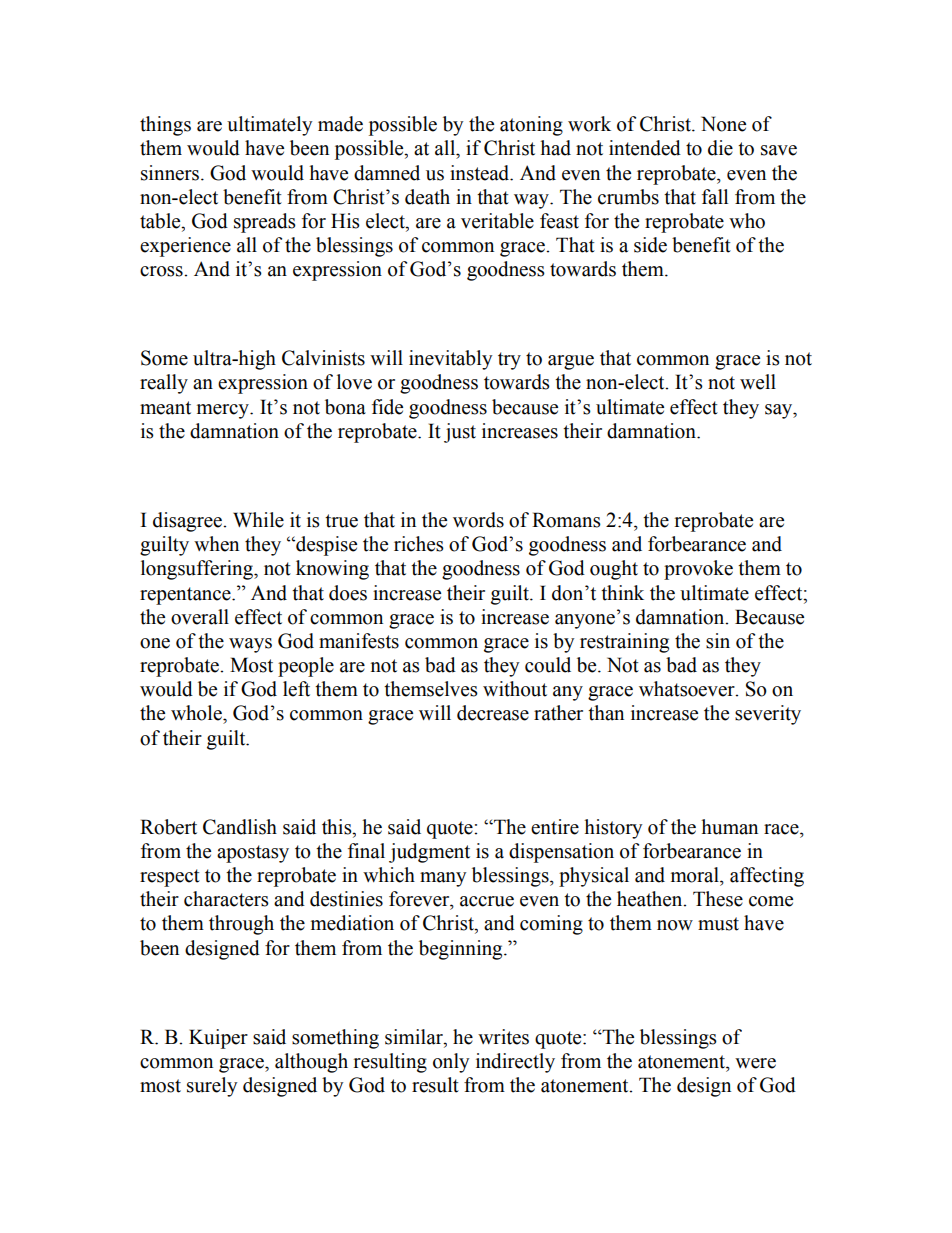 This screenshot has height=1233, width=952. I want to click on riches, so click(419, 544).
